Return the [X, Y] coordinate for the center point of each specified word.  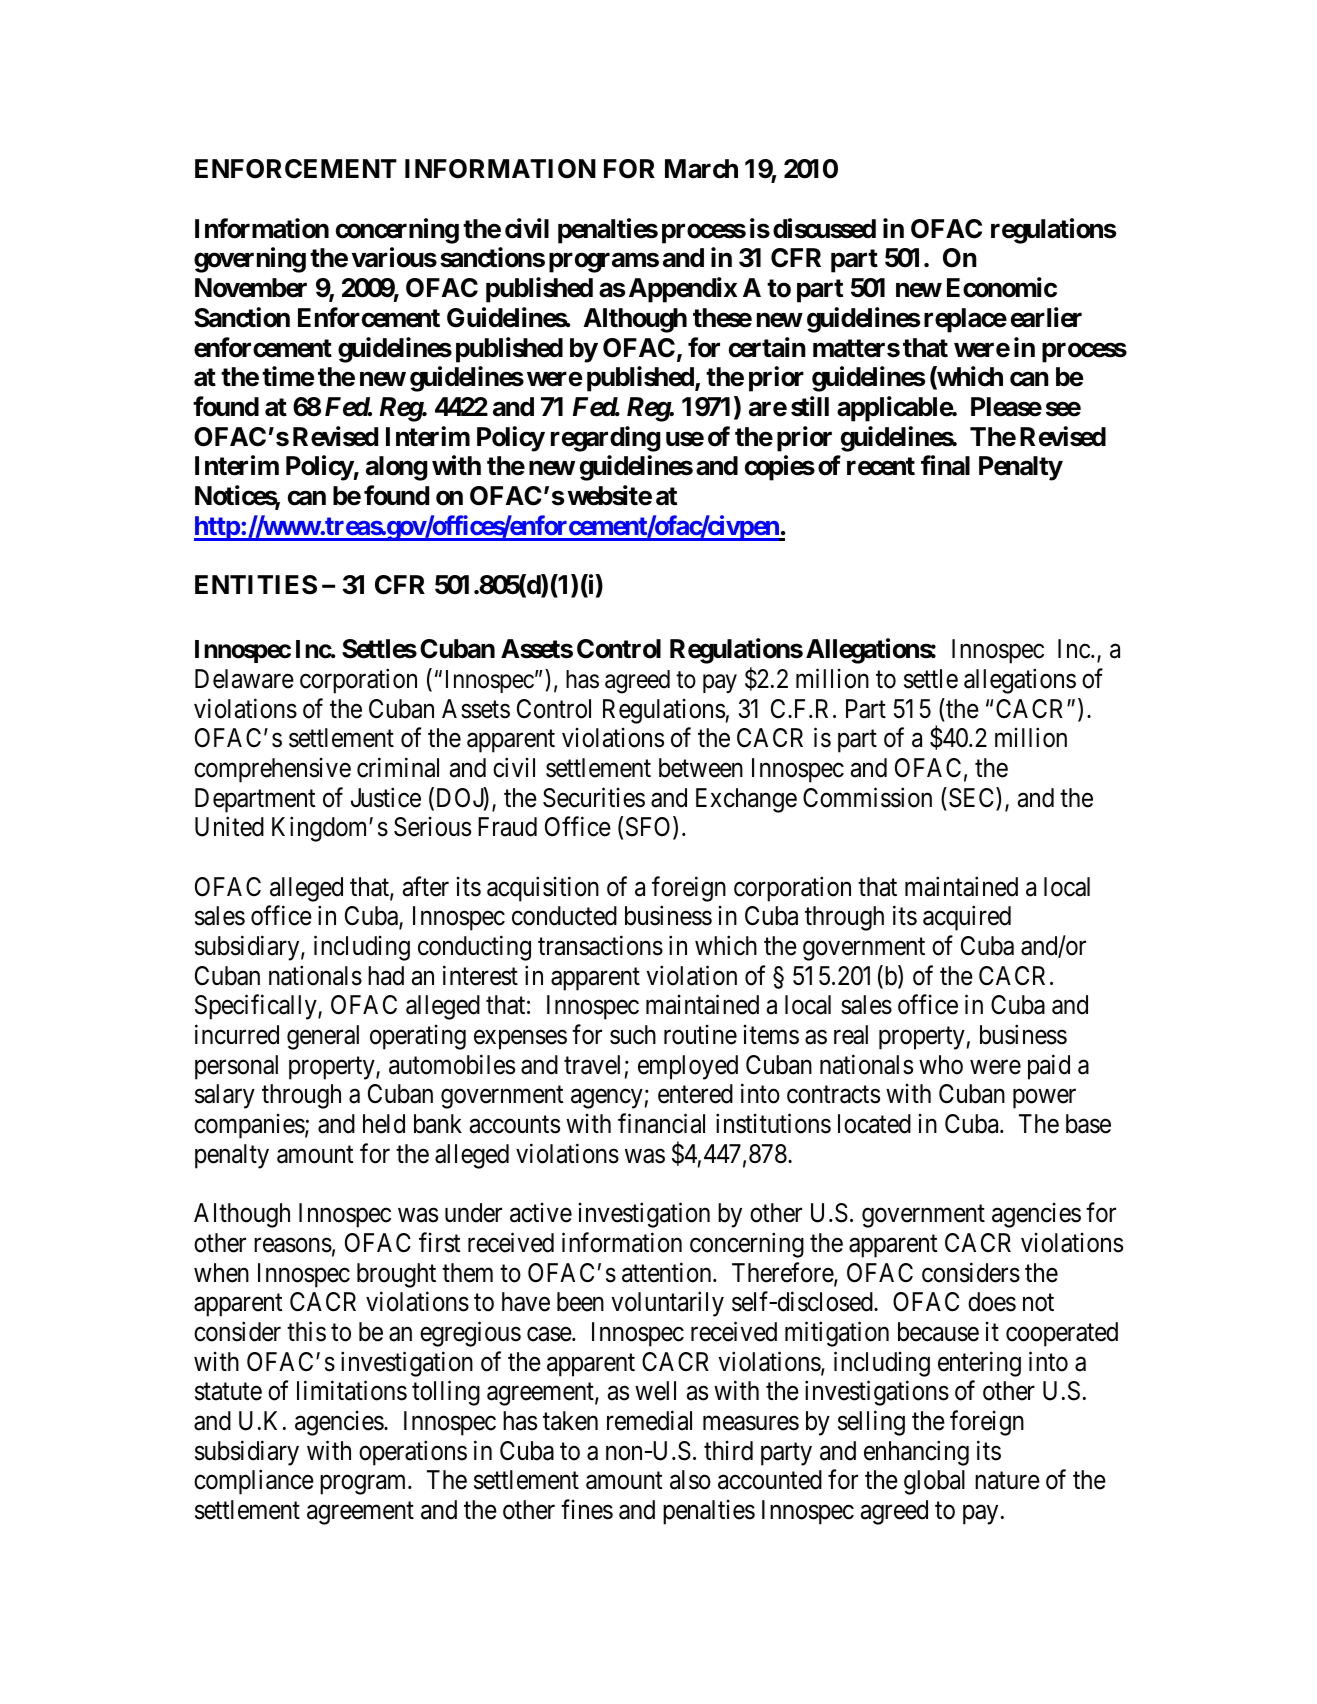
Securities [594, 797]
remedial [649, 1420]
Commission [867, 797]
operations [413, 1453]
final [945, 466]
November [251, 288]
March [701, 169]
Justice [386, 797]
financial [661, 1124]
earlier [1046, 317]
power [1044, 1099]
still [810, 406]
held [384, 1124]
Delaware [244, 679]
